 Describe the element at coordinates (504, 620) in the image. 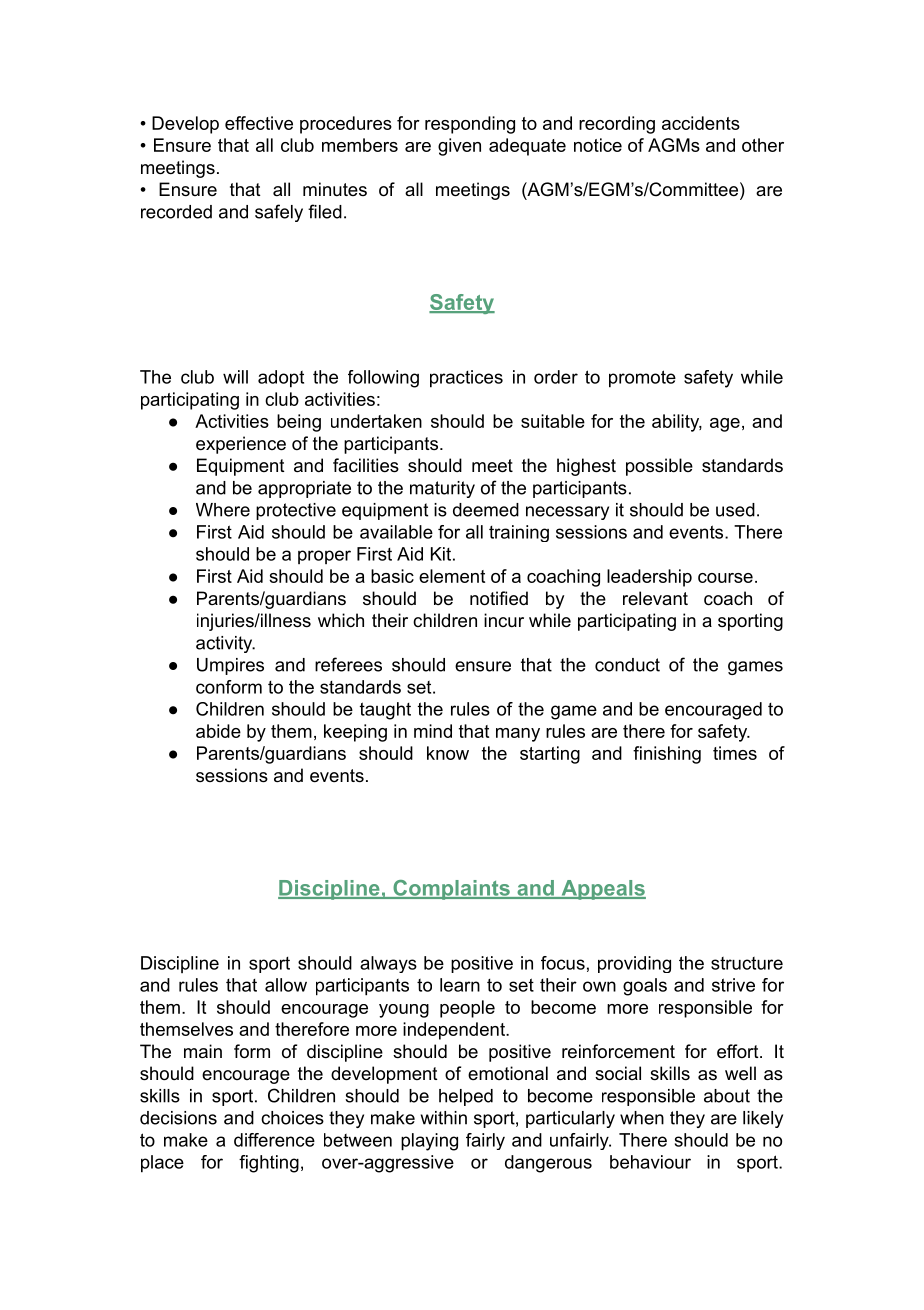

I see `incur` at that location.
